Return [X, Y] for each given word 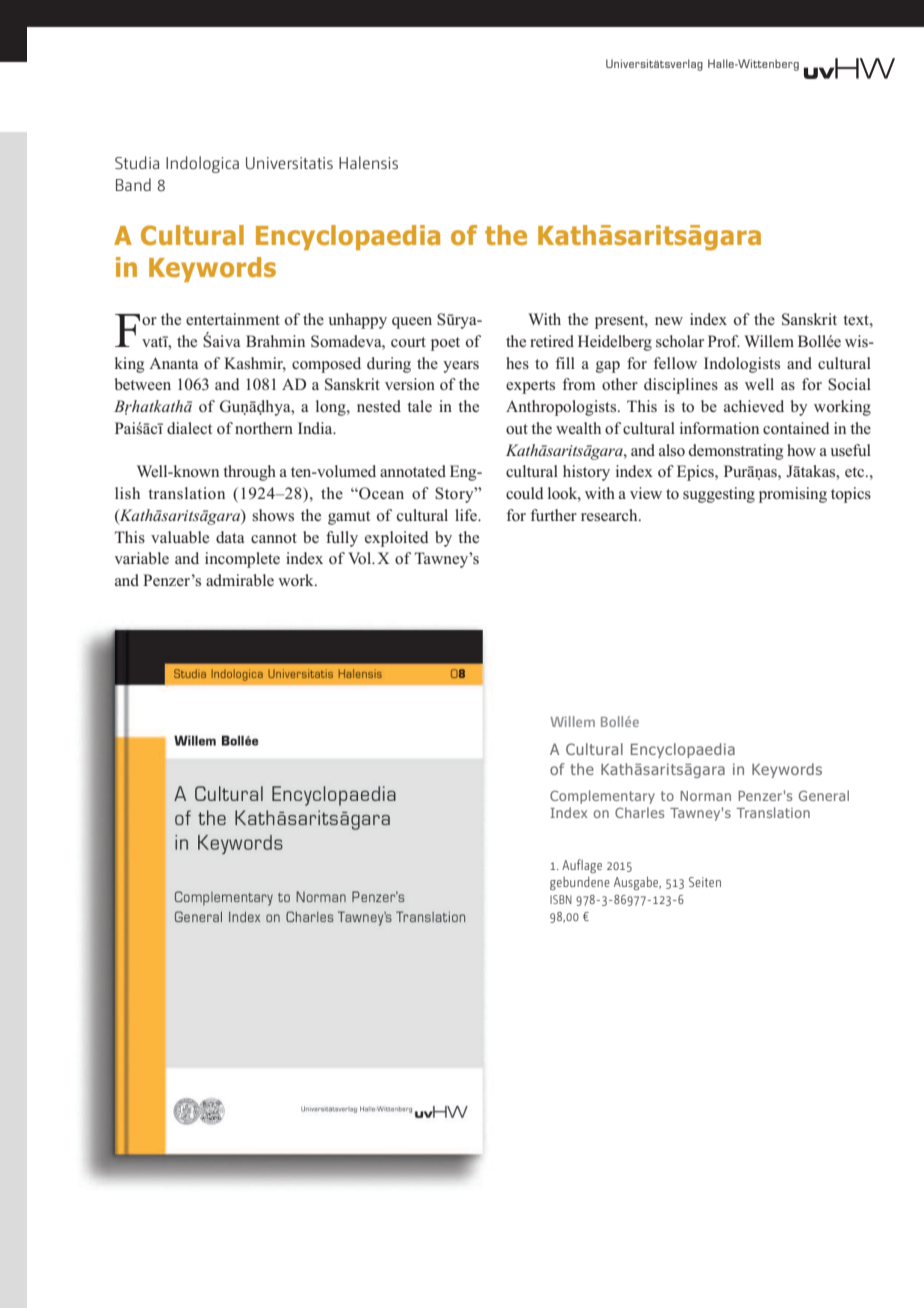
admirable [240, 580]
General [824, 795]
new [669, 321]
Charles [639, 812]
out [517, 429]
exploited [397, 539]
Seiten [705, 882]
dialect [189, 428]
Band [133, 184]
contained [796, 428]
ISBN [561, 899]
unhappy [357, 321]
